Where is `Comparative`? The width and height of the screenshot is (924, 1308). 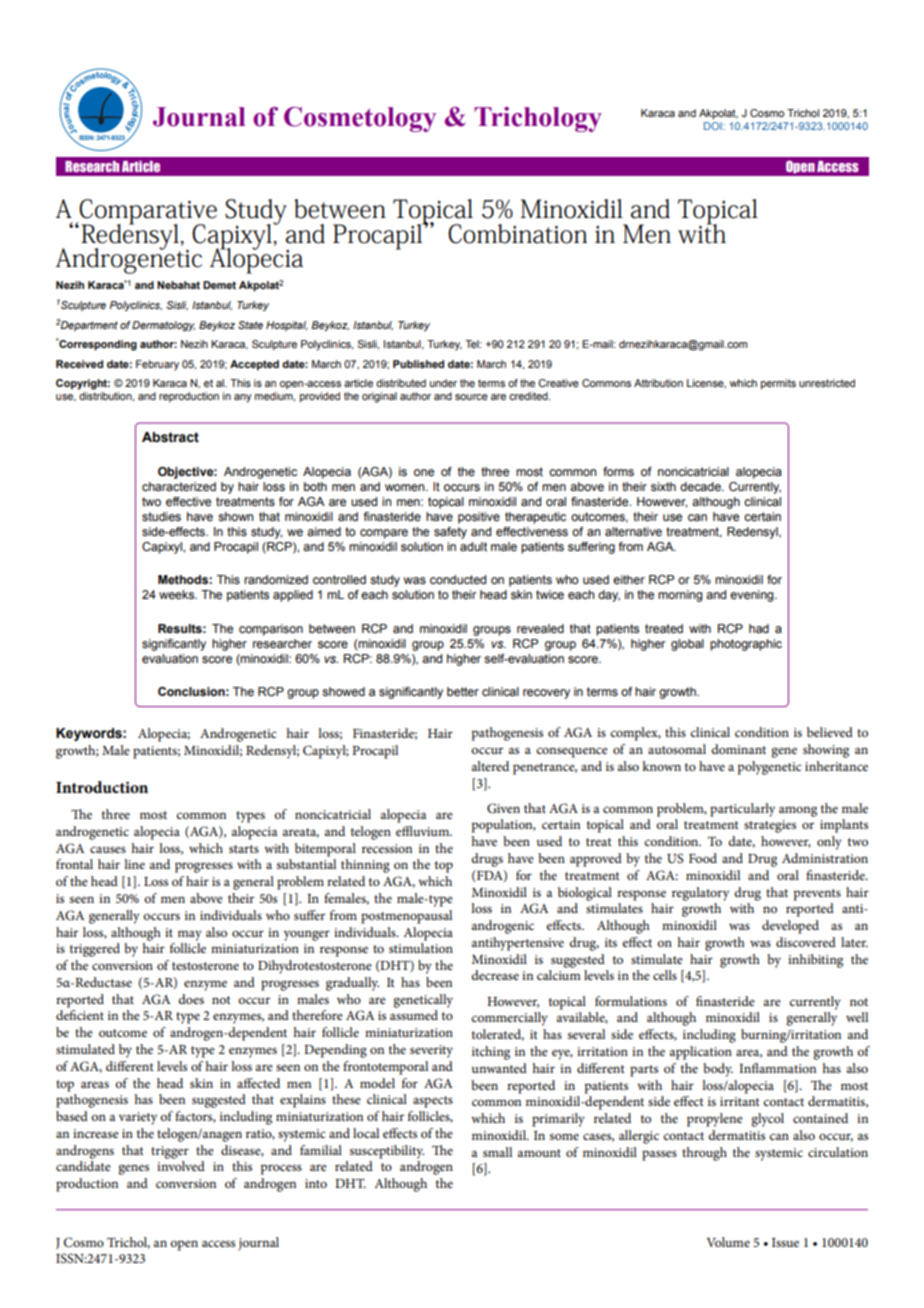
Comparative is located at coordinates (147, 212).
